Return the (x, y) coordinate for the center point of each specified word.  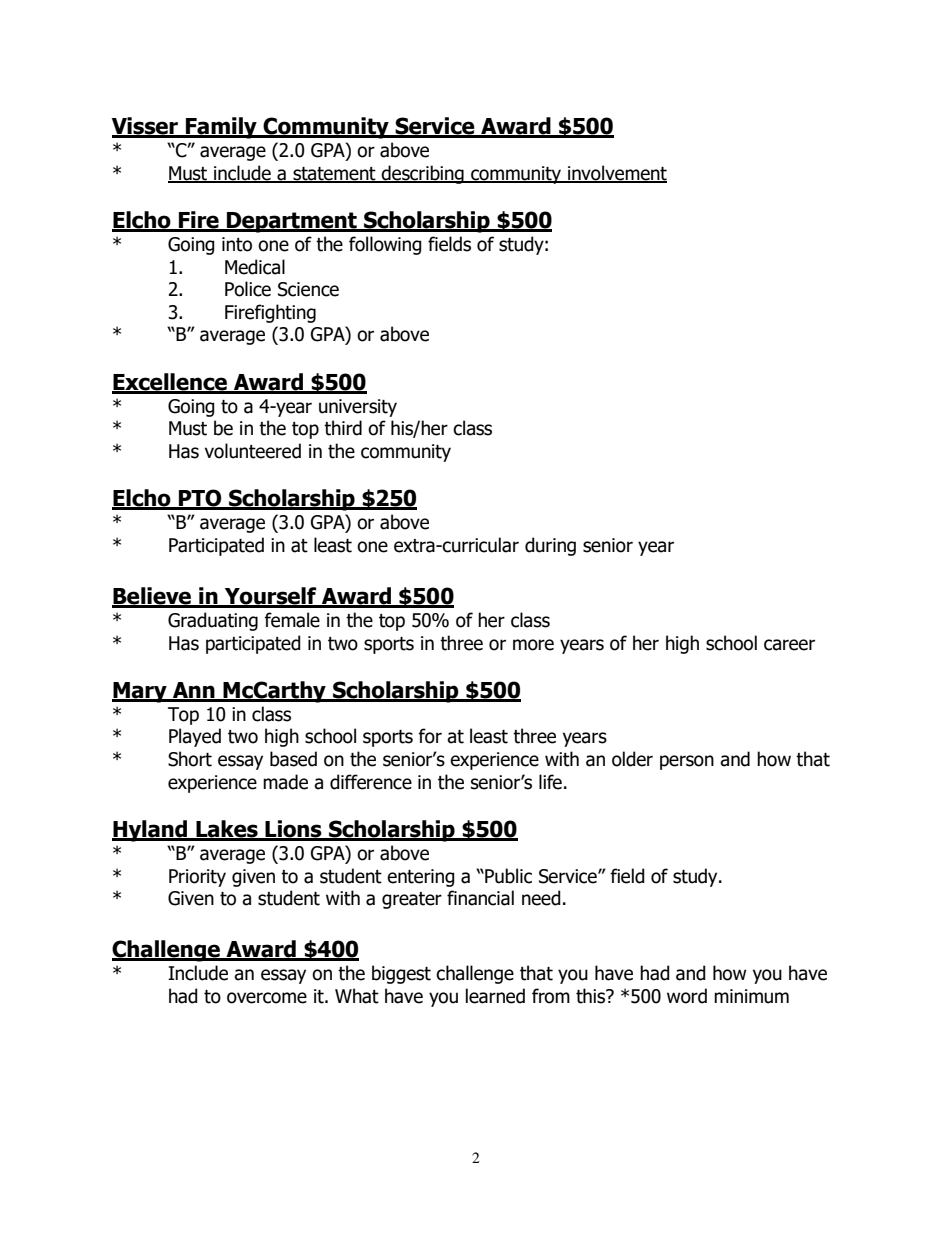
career (789, 645)
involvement (616, 173)
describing (423, 174)
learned (495, 996)
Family (221, 128)
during (550, 546)
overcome (267, 998)
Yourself (270, 597)
